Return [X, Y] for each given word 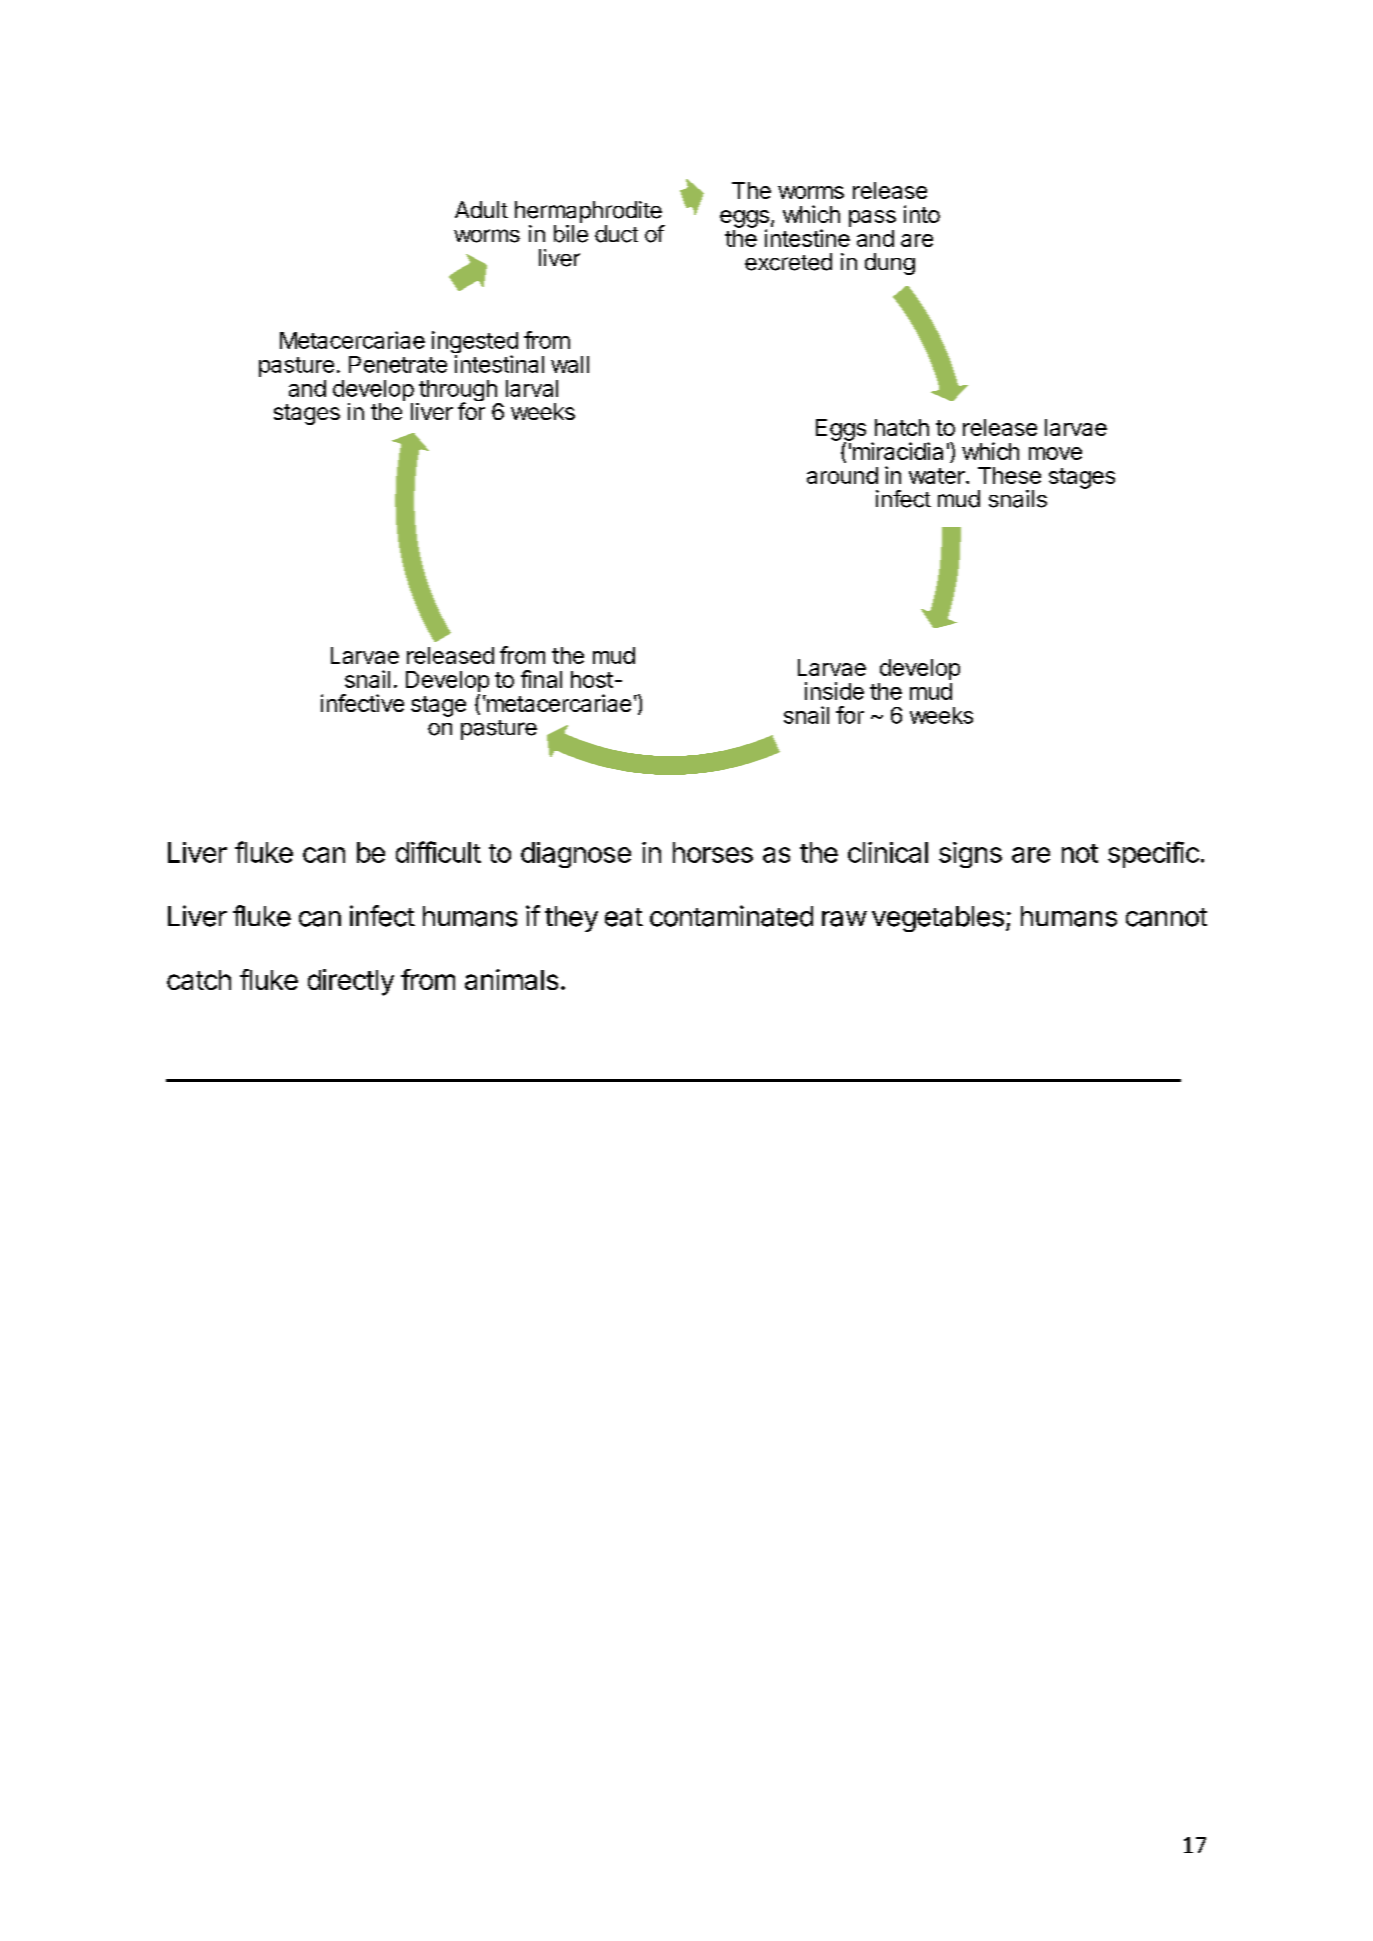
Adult [481, 209]
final [541, 679]
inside [834, 691]
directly [351, 982]
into [922, 214]
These [1009, 475]
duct [616, 234]
